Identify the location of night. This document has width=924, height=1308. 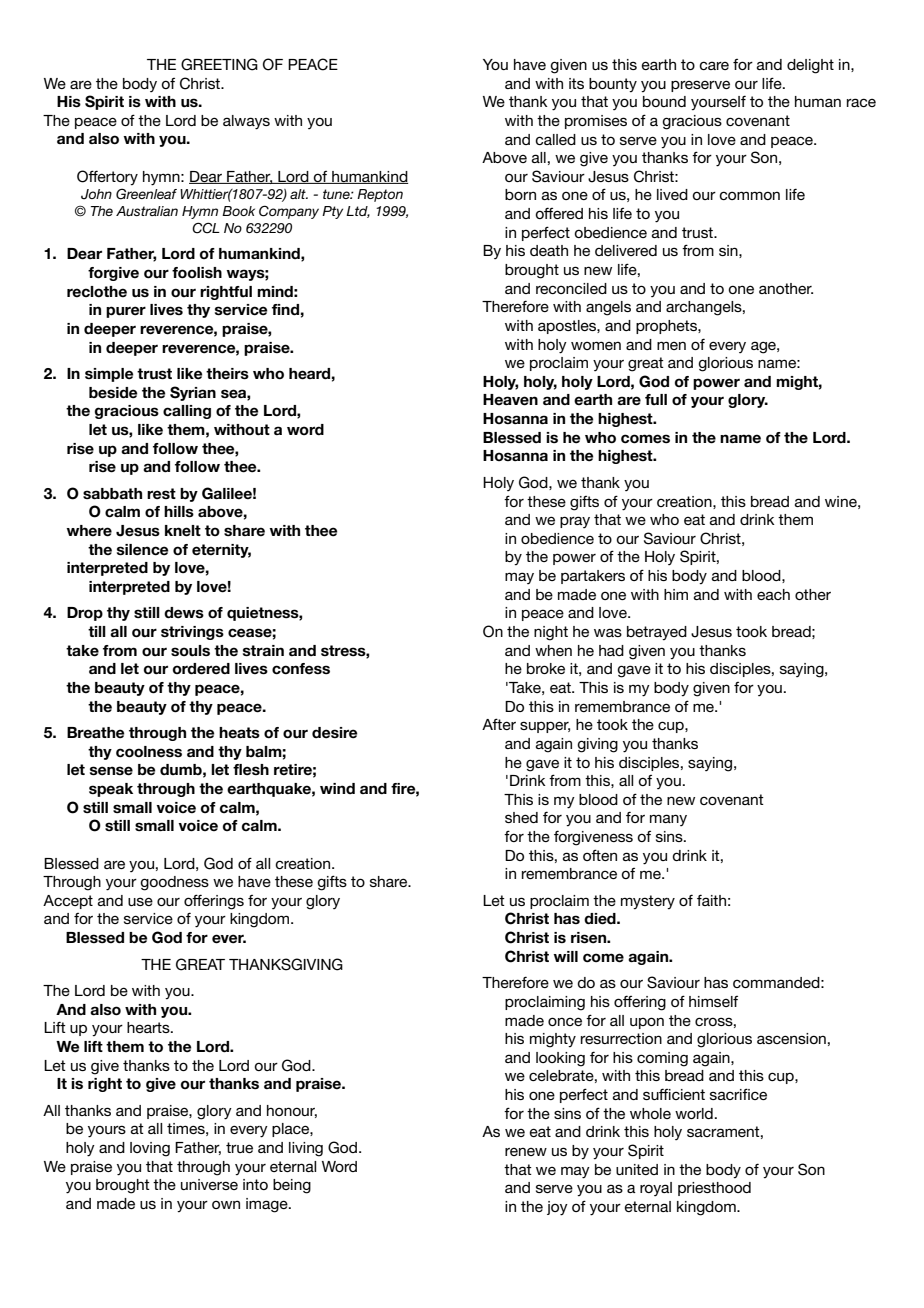
(551, 633).
